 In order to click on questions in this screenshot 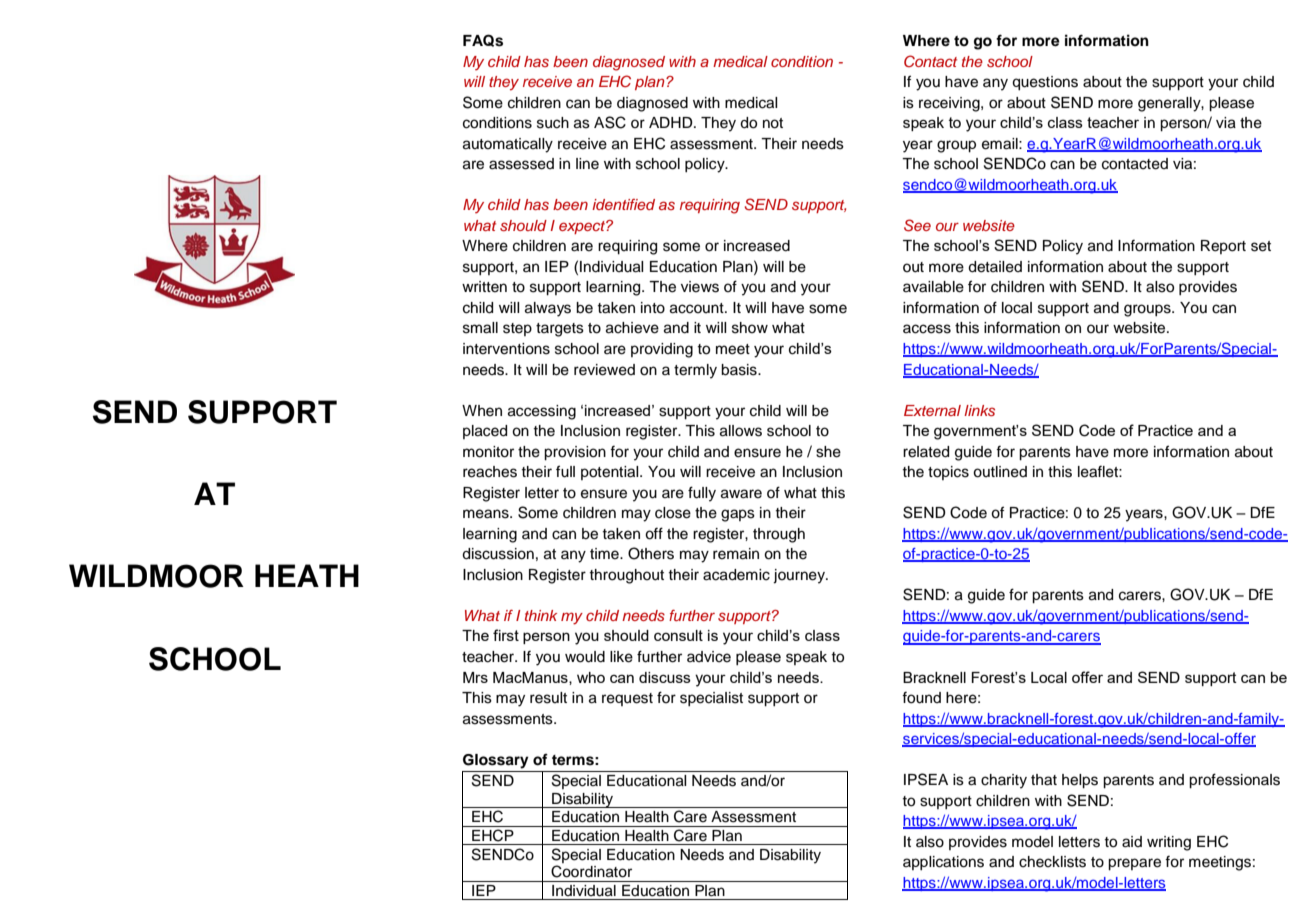, I will do `click(1045, 83)`.
